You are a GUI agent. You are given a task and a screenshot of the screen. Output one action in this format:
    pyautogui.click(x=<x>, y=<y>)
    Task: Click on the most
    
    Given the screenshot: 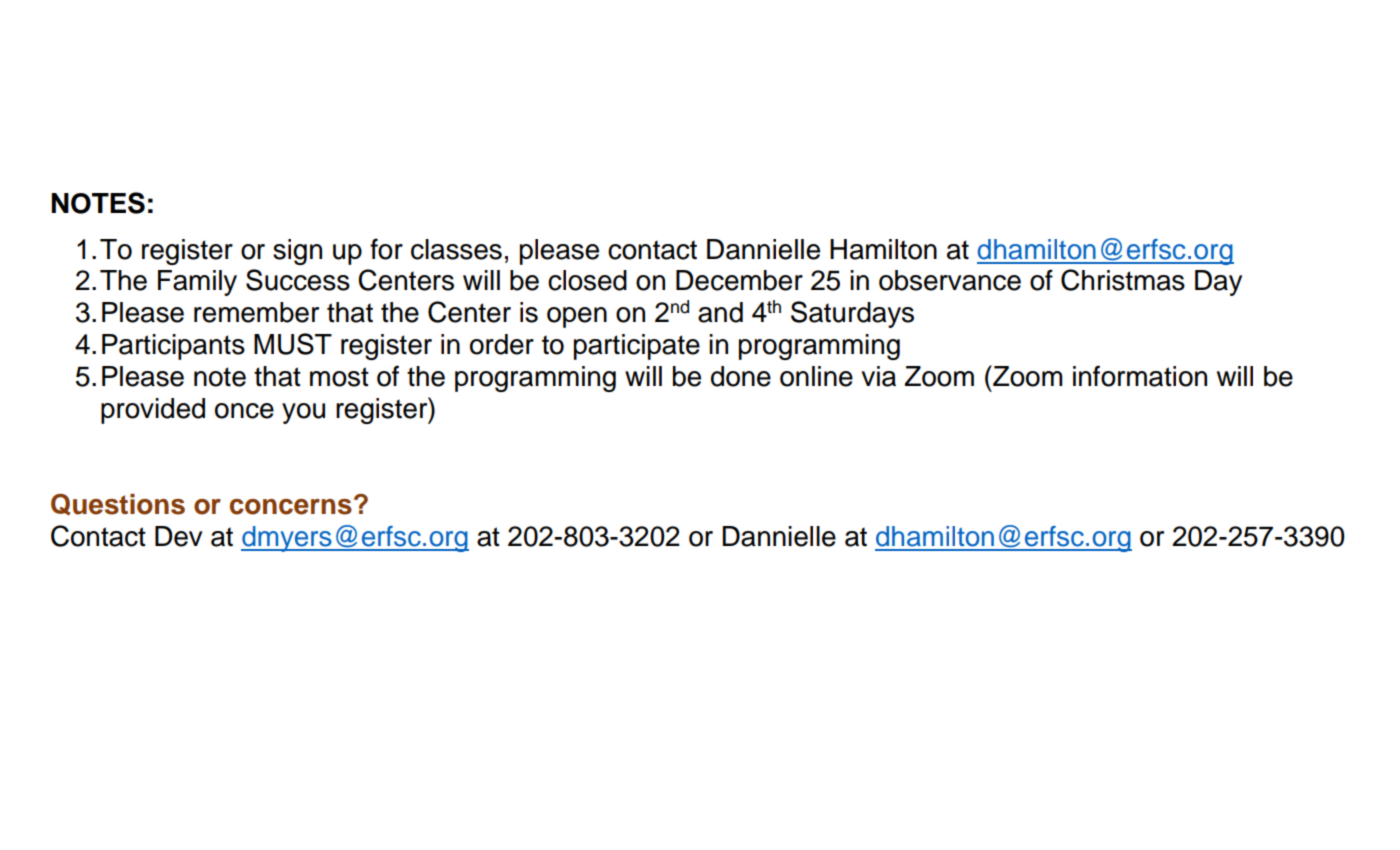 What is the action you would take?
    pyautogui.click(x=339, y=377)
